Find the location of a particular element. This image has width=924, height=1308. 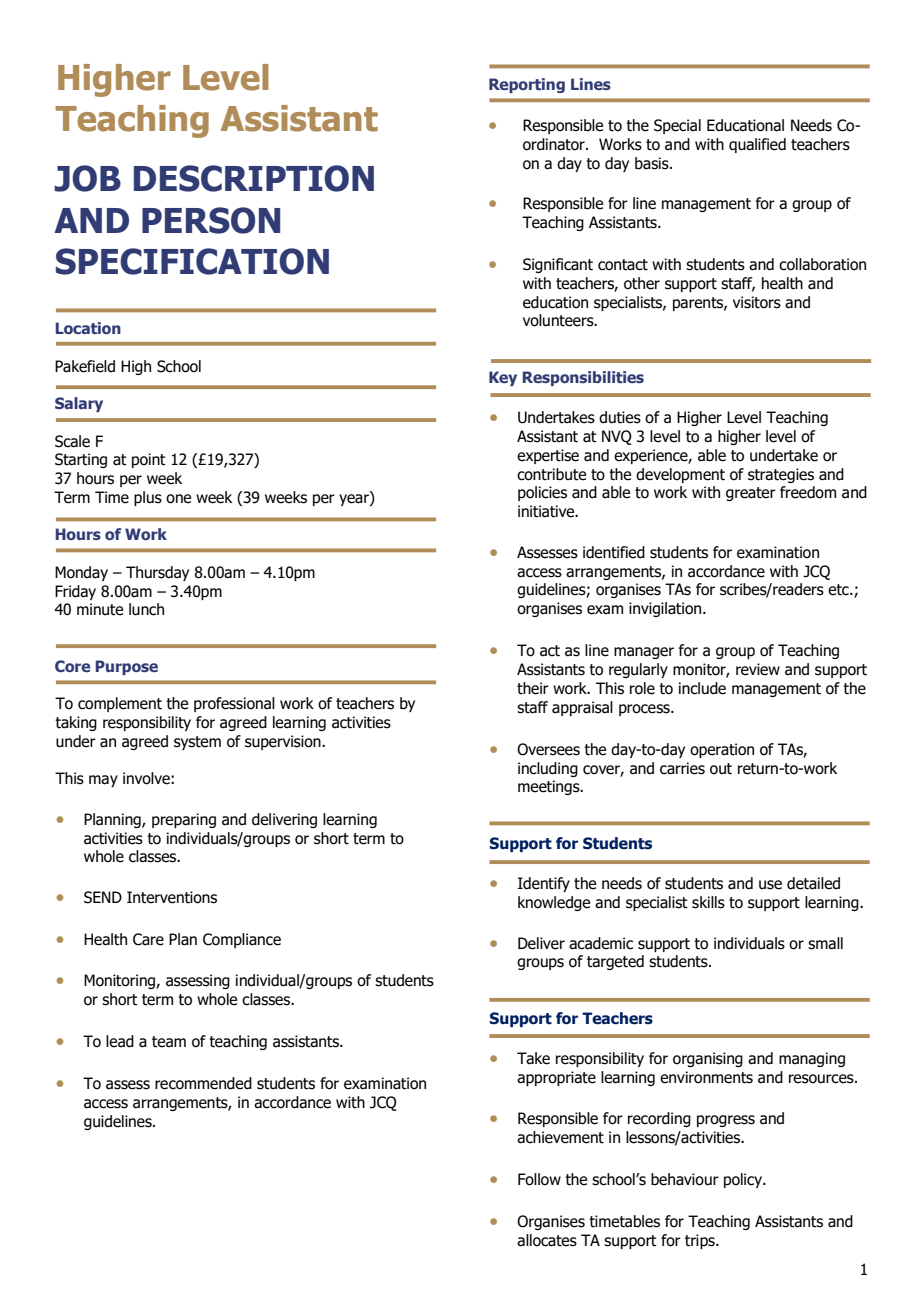

greater is located at coordinates (751, 494).
